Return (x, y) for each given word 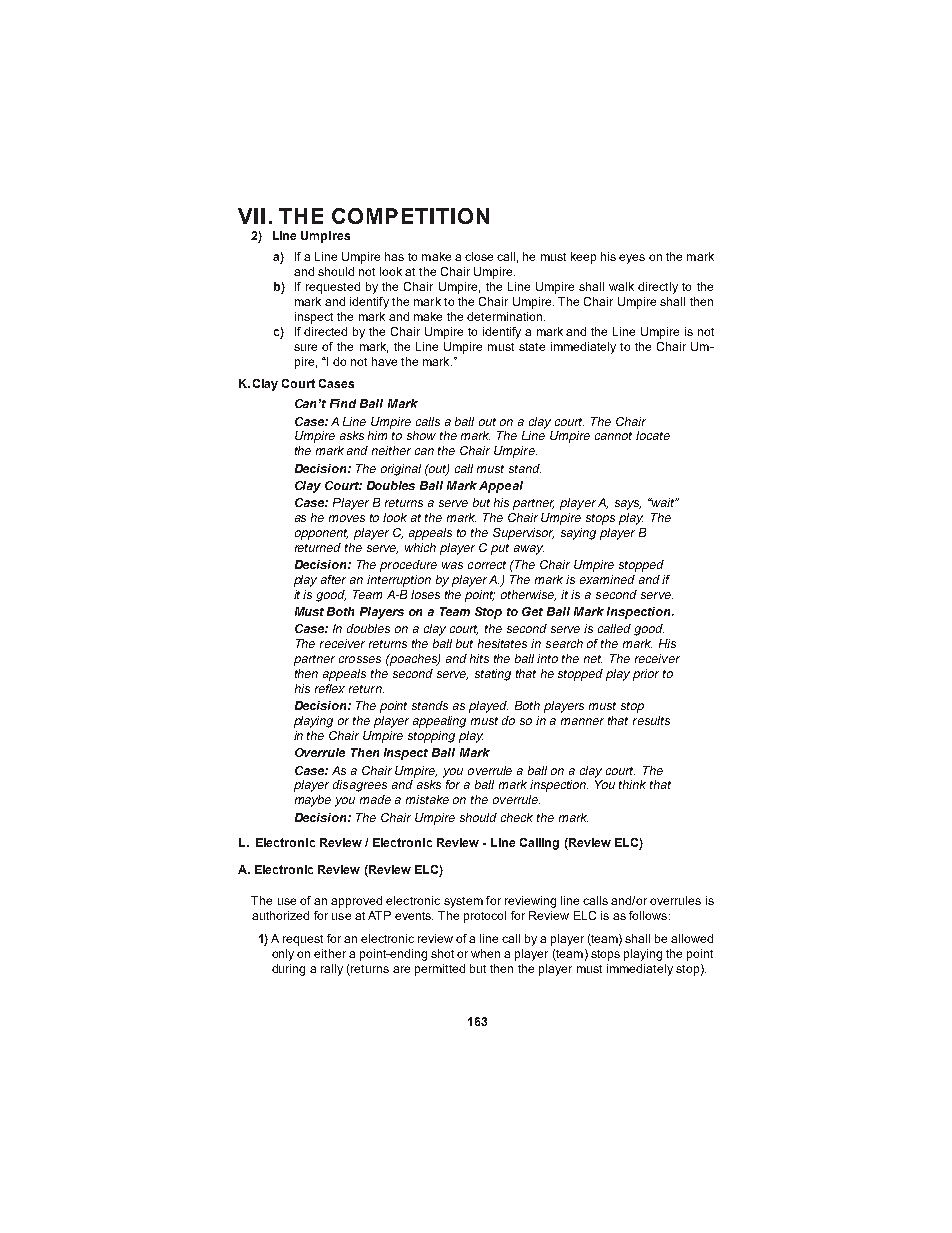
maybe (313, 801)
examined (607, 579)
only (283, 955)
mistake (427, 799)
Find (343, 403)
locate (653, 435)
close (479, 256)
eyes (632, 259)
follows (649, 915)
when (485, 953)
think (632, 784)
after (333, 579)
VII (251, 216)
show (421, 435)
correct (487, 565)
